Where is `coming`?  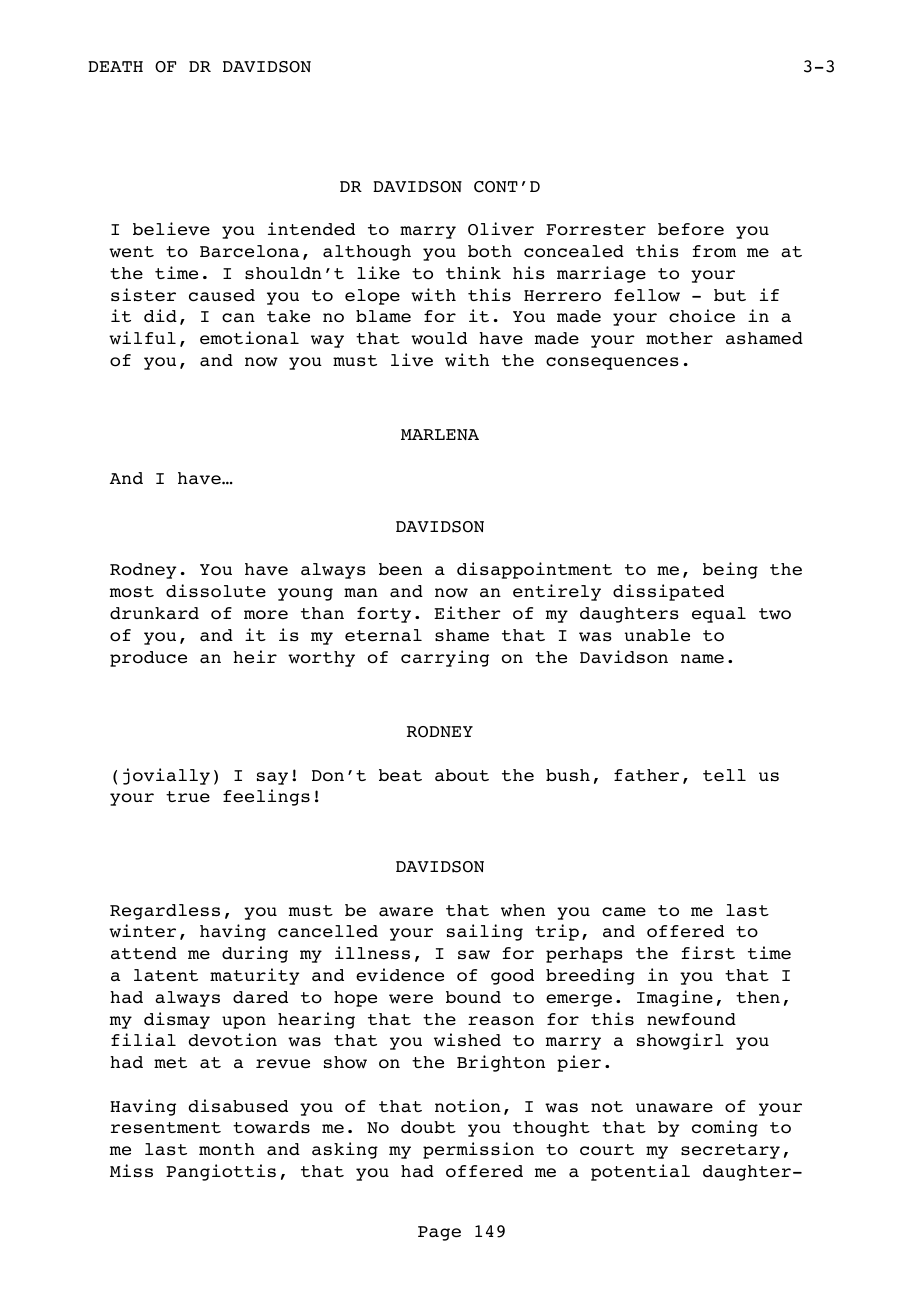 coming is located at coordinates (725, 1128).
